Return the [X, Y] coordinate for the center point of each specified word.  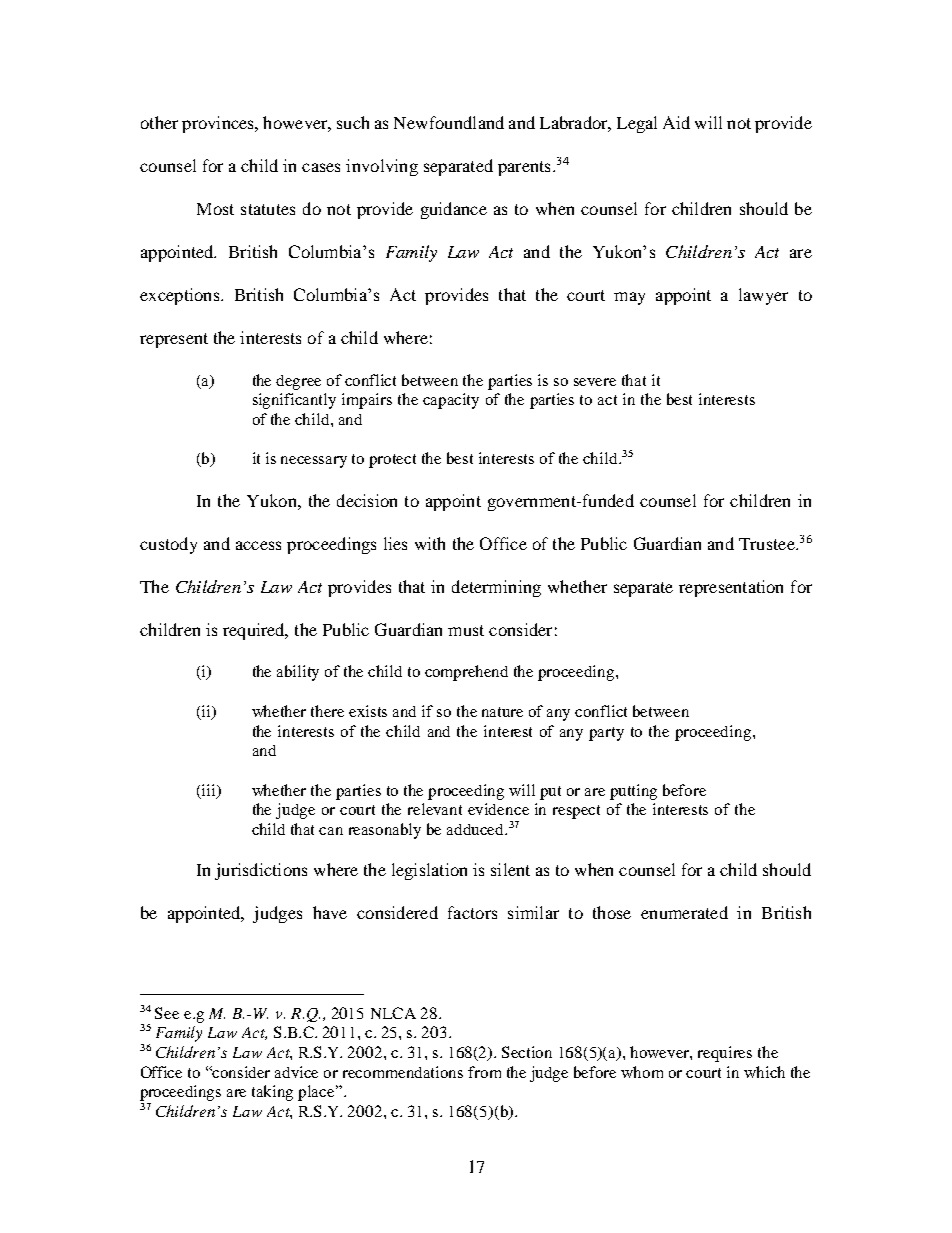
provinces [219, 124]
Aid [676, 122]
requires [725, 1054]
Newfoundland [449, 122]
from [484, 1072]
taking [272, 1093]
